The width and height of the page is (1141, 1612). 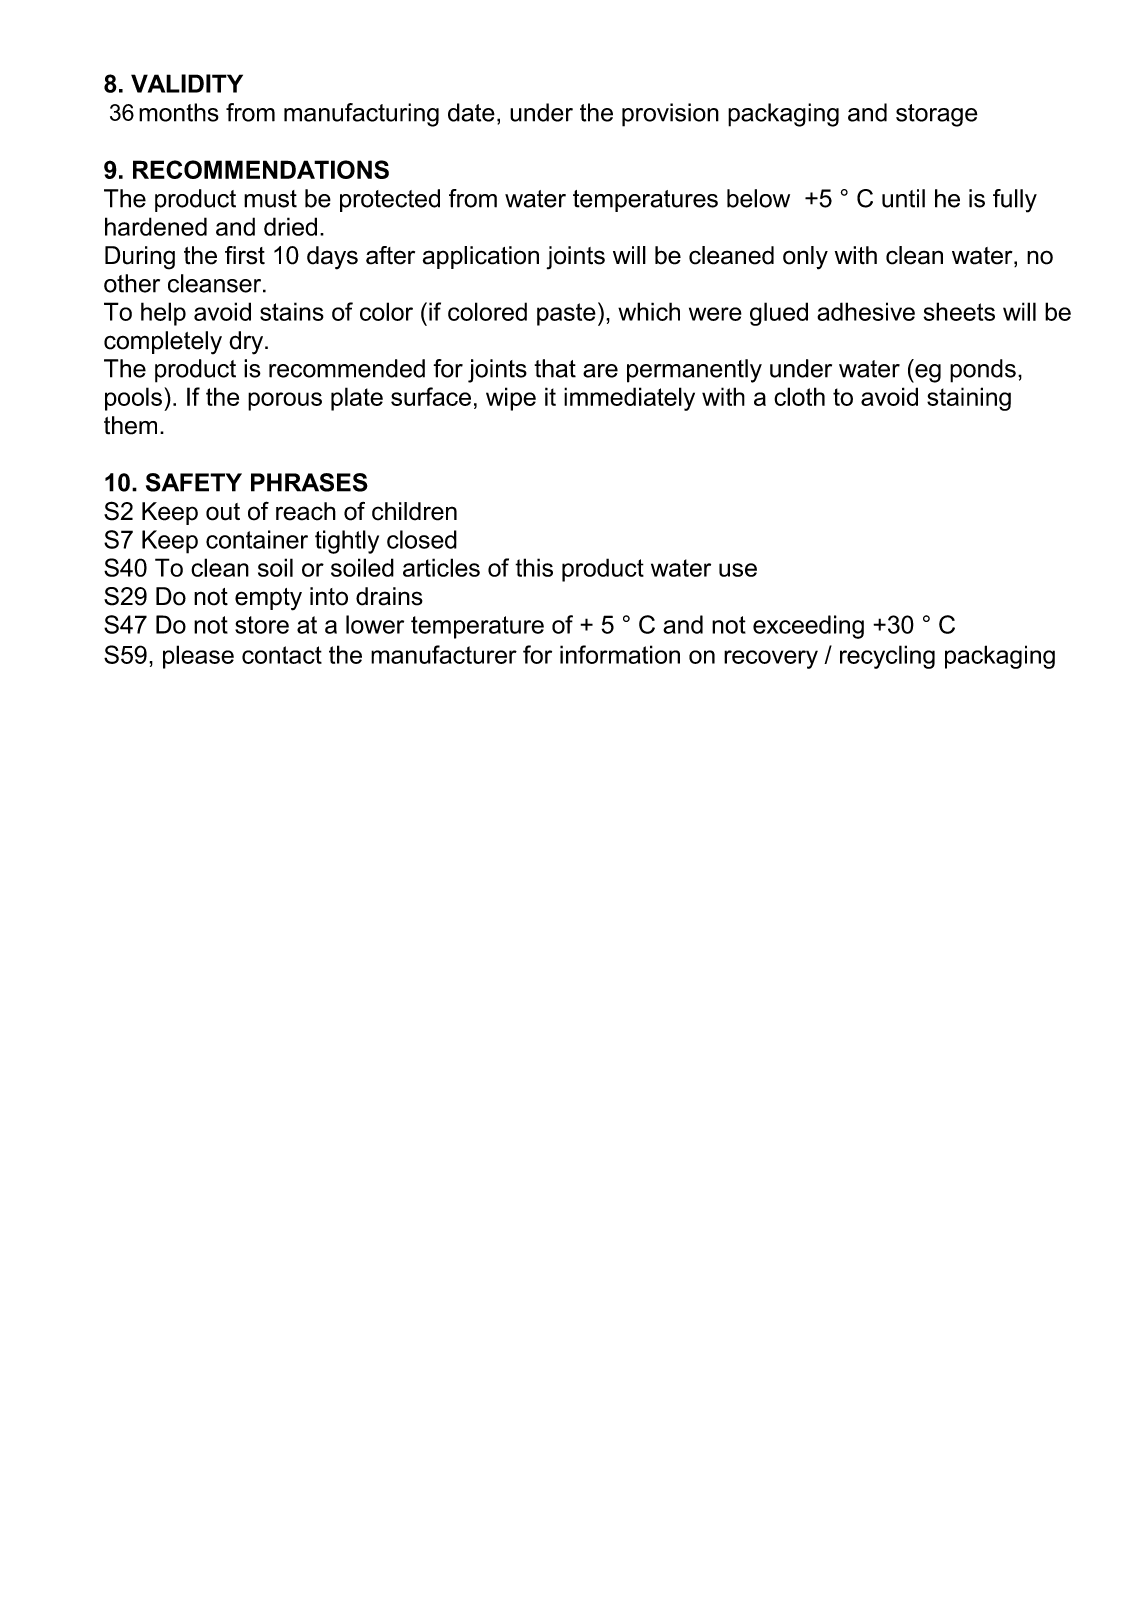 What do you see at coordinates (670, 115) in the page?
I see `provision` at bounding box center [670, 115].
